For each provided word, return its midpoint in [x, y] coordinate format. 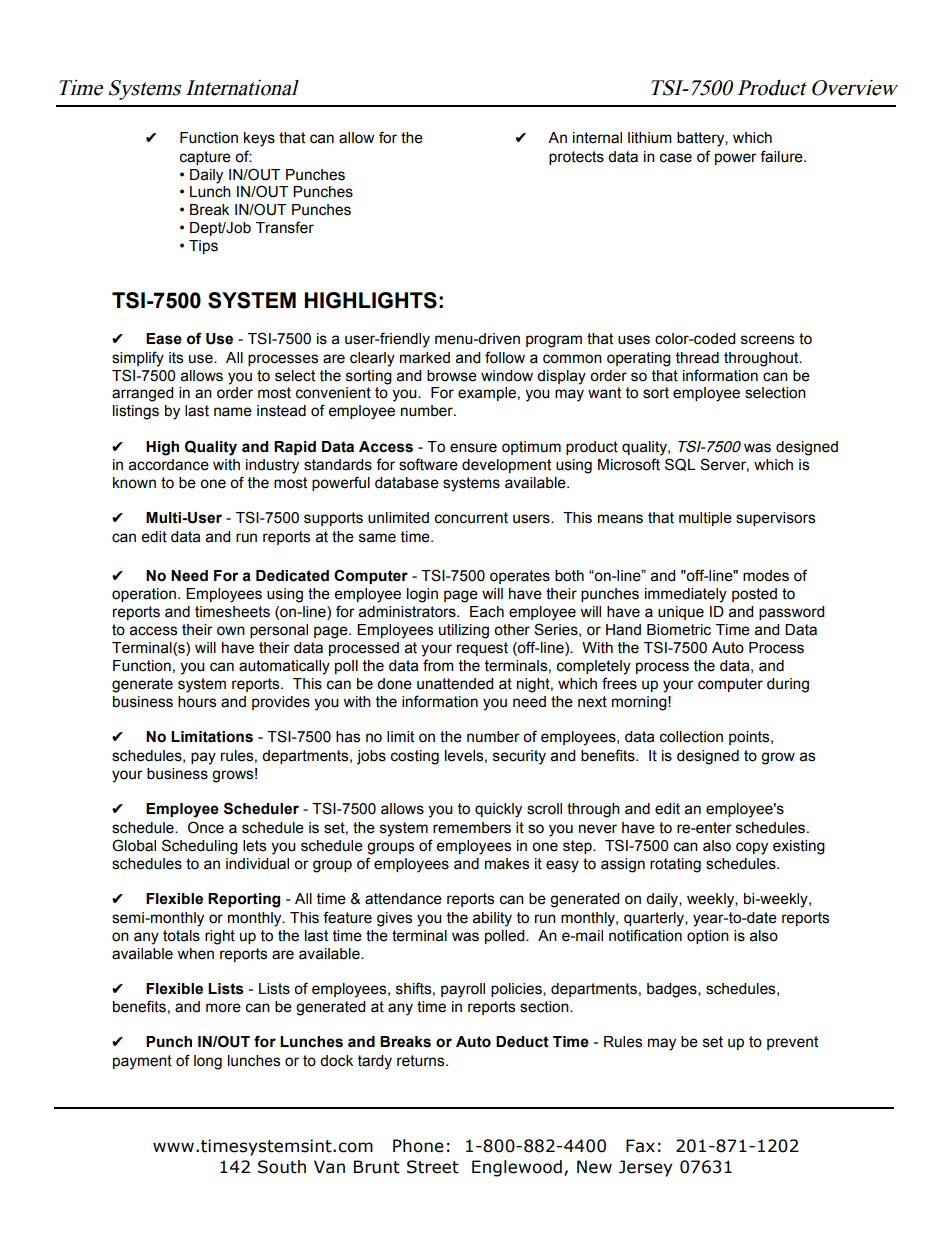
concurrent [471, 518]
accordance [169, 465]
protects [576, 158]
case [676, 158]
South [282, 1167]
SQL [680, 464]
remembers [472, 828]
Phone [418, 1146]
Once [206, 827]
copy [752, 848]
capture [205, 158]
